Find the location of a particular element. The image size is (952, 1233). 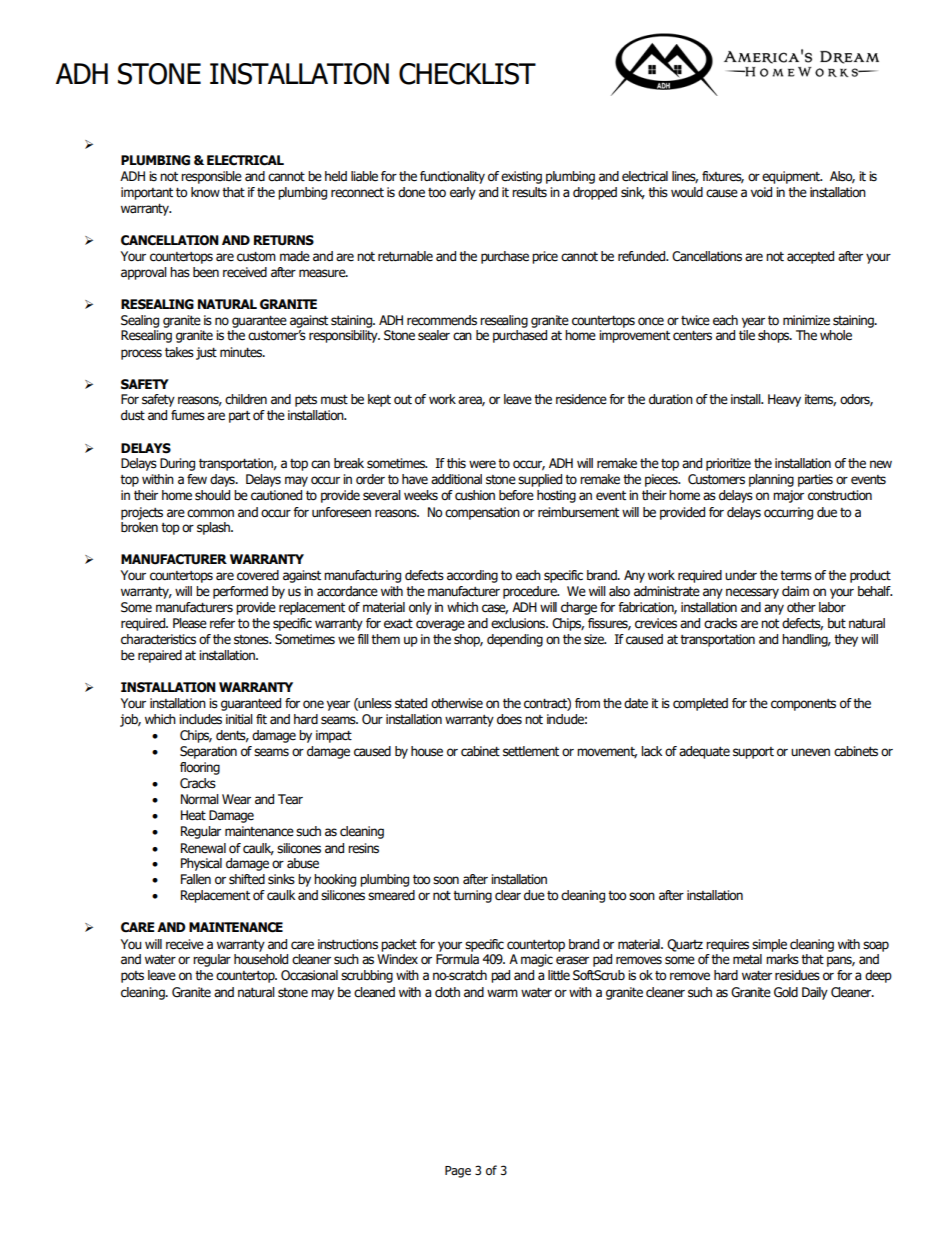

clear is located at coordinates (508, 895).
